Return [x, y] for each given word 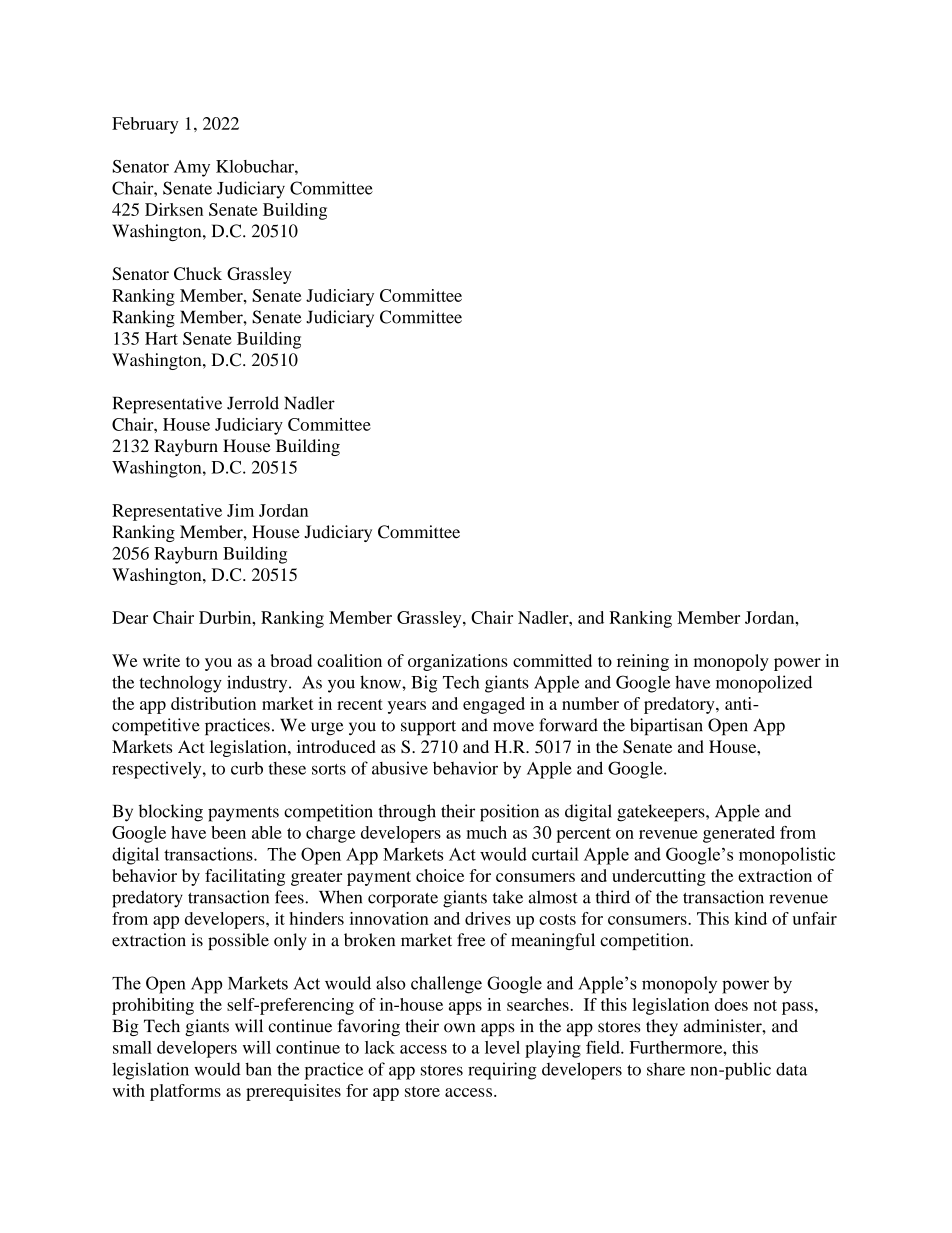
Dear [130, 617]
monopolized [764, 684]
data [791, 1069]
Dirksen [174, 209]
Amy [192, 168]
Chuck [198, 273]
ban [258, 1069]
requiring [502, 1071]
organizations [458, 662]
